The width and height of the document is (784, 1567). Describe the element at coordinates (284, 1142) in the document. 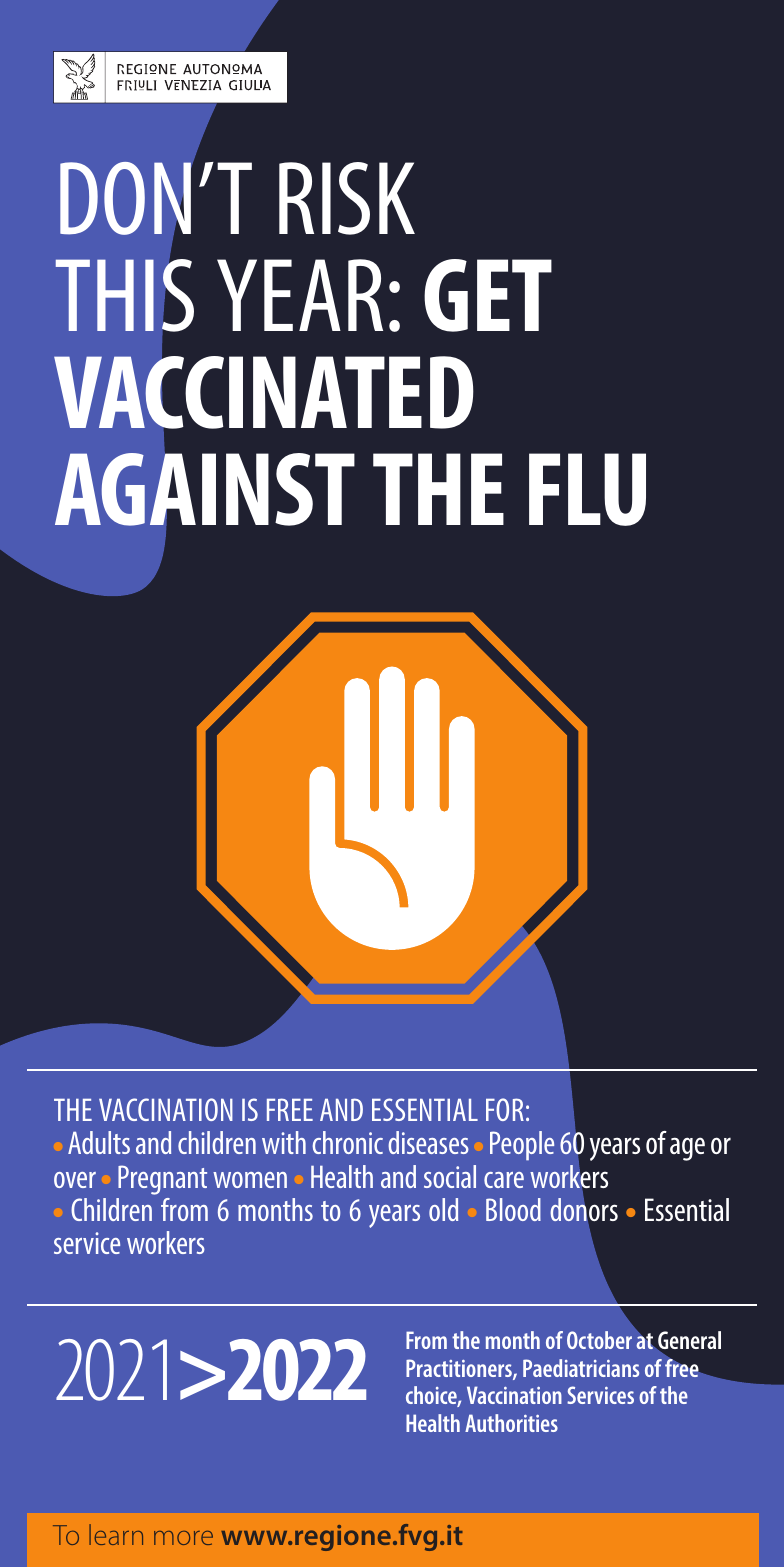

I see `with` at that location.
